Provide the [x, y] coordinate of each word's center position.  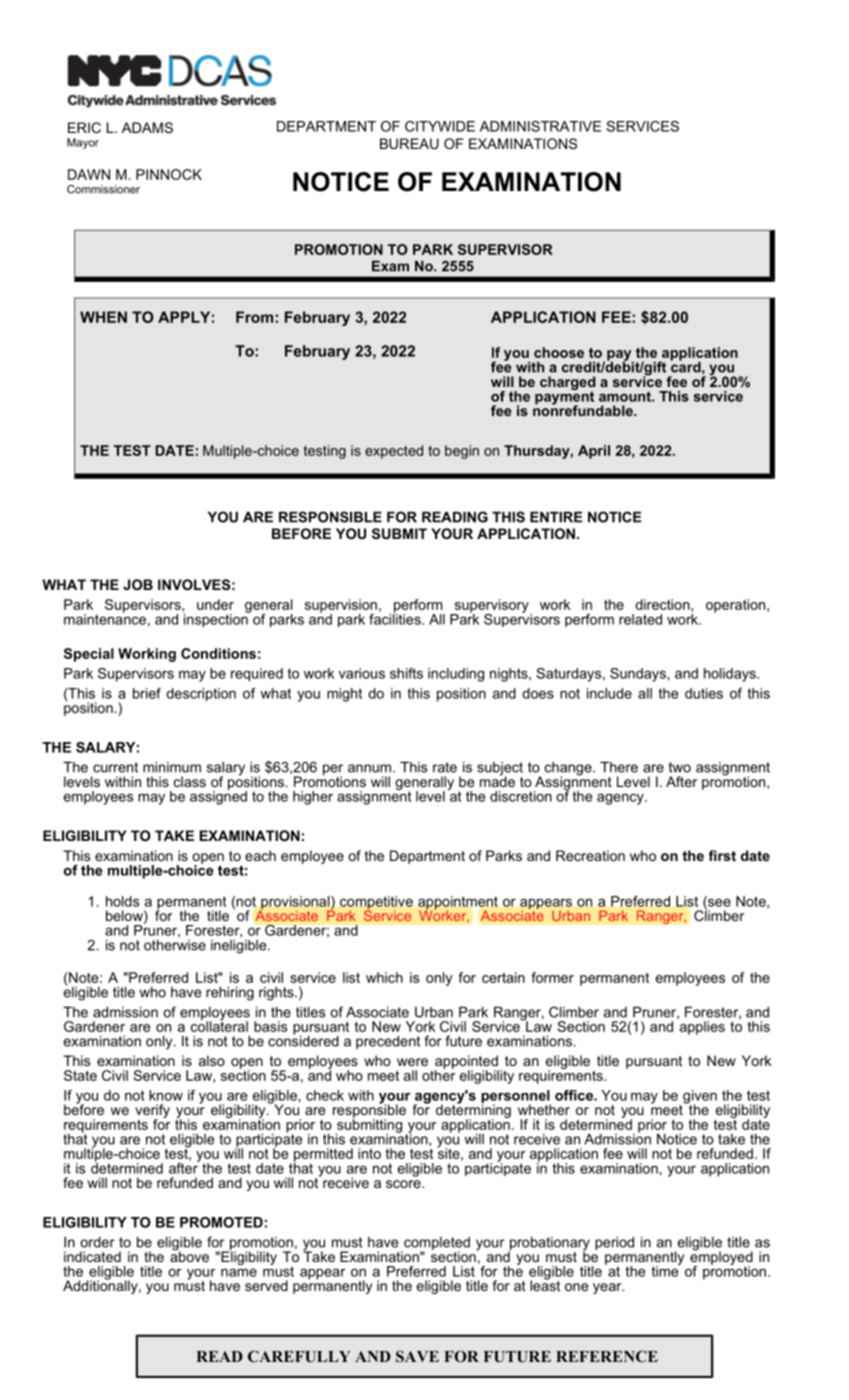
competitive [376, 904]
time [665, 1270]
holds [122, 901]
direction [662, 604]
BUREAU [409, 143]
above [189, 1255]
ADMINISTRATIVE [540, 126]
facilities [396, 618]
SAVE [417, 1356]
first [722, 855]
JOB [138, 584]
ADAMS [147, 127]
